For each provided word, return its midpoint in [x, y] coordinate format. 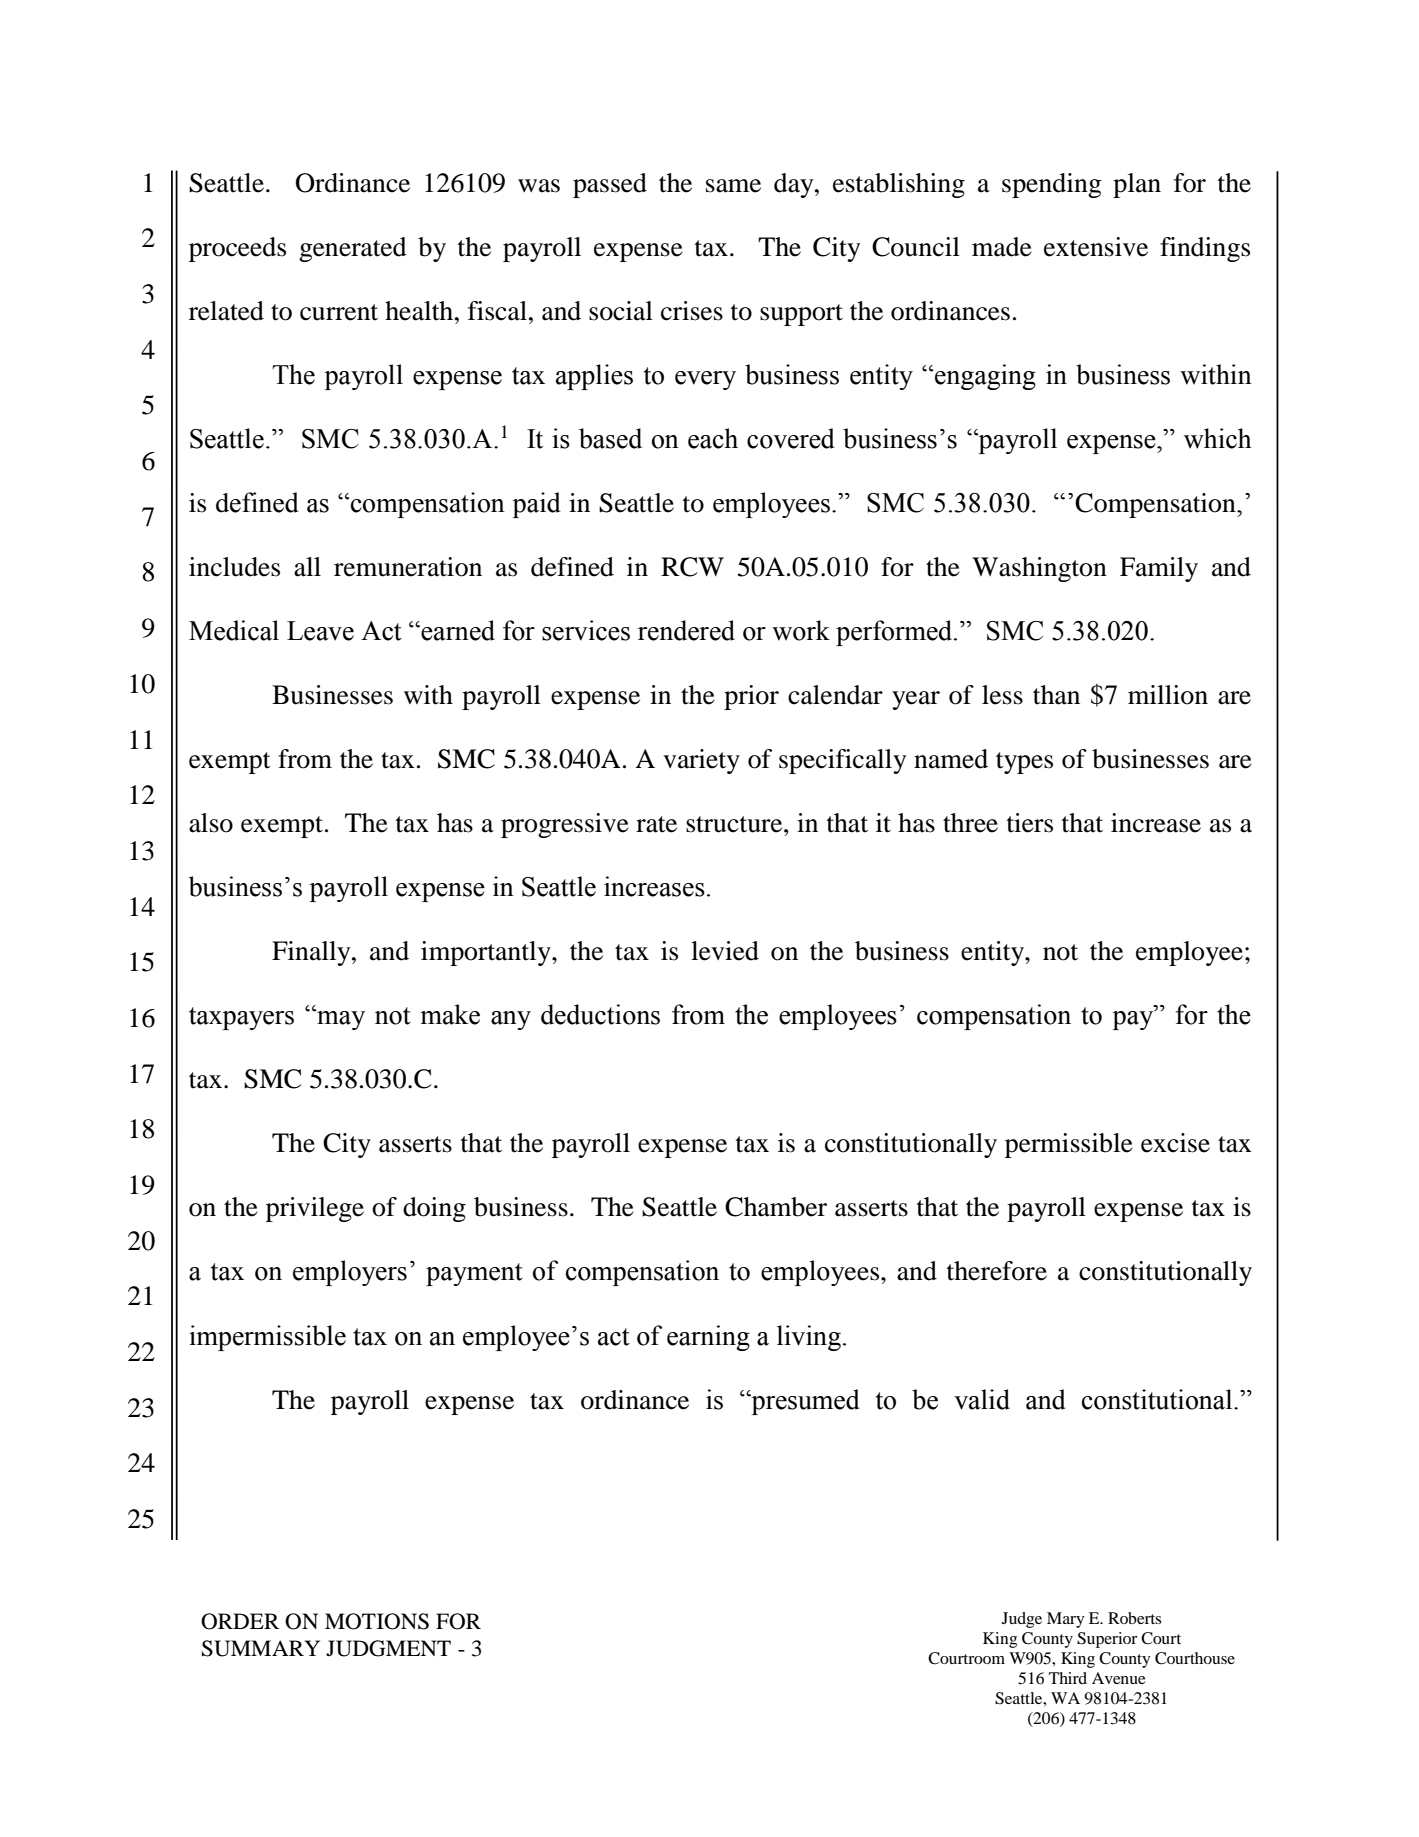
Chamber [776, 1207]
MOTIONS [377, 1621]
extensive [1096, 247]
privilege [315, 1209]
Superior [1107, 1640]
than [1056, 695]
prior [751, 697]
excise [1175, 1143]
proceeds [237, 249]
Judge [1022, 1620]
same [733, 186]
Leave [320, 631]
